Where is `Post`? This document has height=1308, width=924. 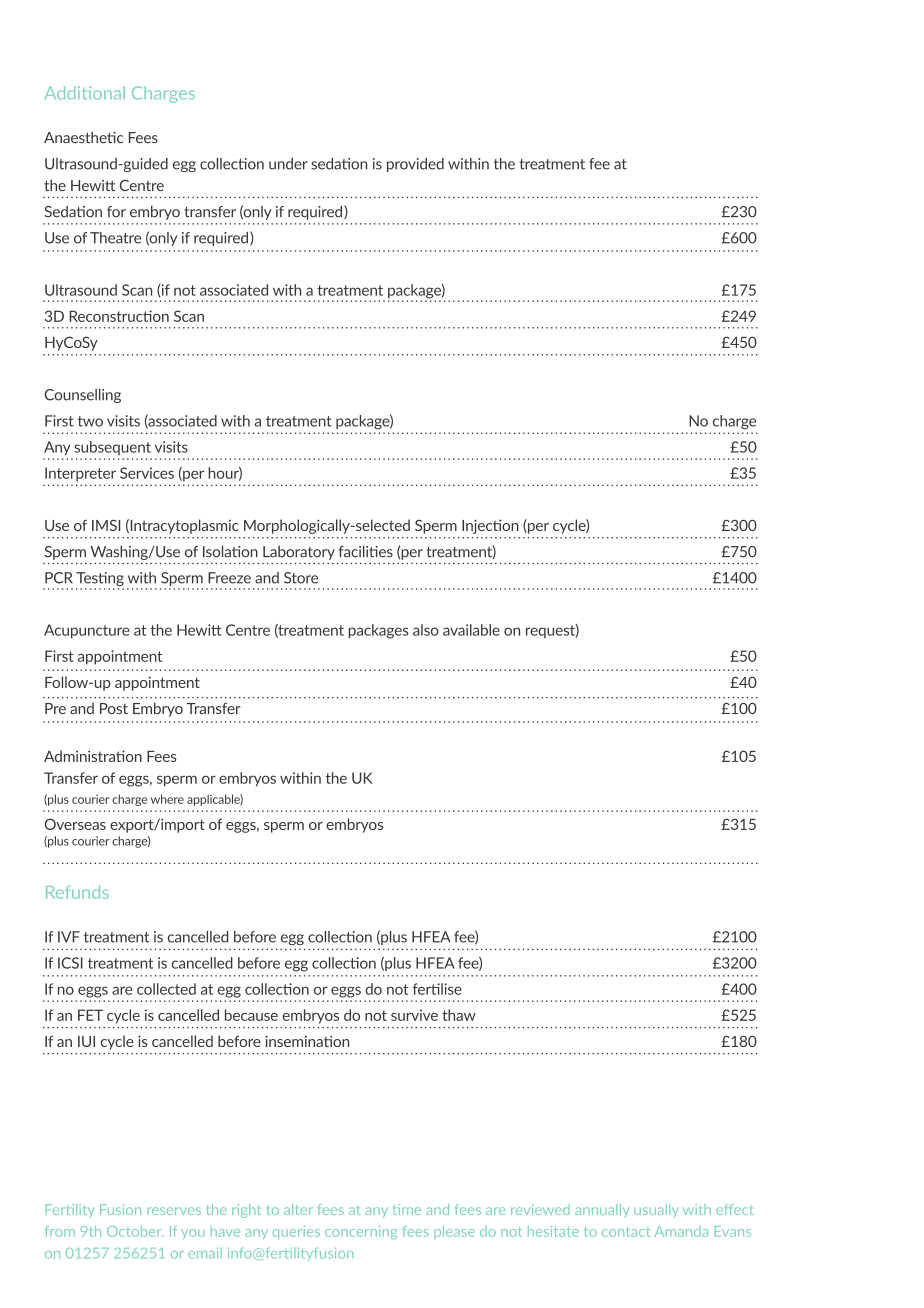 Post is located at coordinates (114, 708).
